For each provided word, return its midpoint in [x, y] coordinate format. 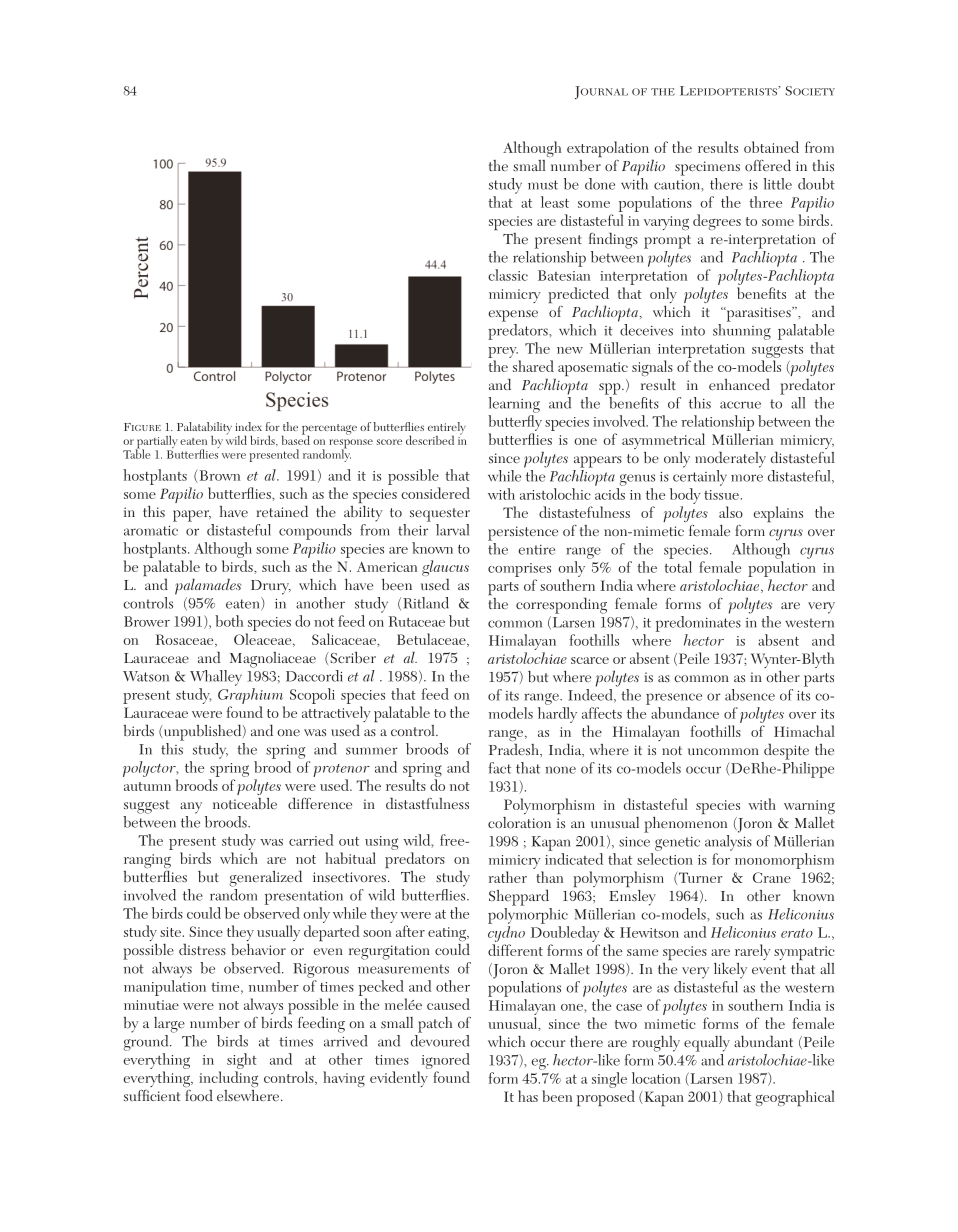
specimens [707, 168]
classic [508, 275]
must [543, 185]
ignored [446, 1062]
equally [707, 1044]
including [228, 1080]
